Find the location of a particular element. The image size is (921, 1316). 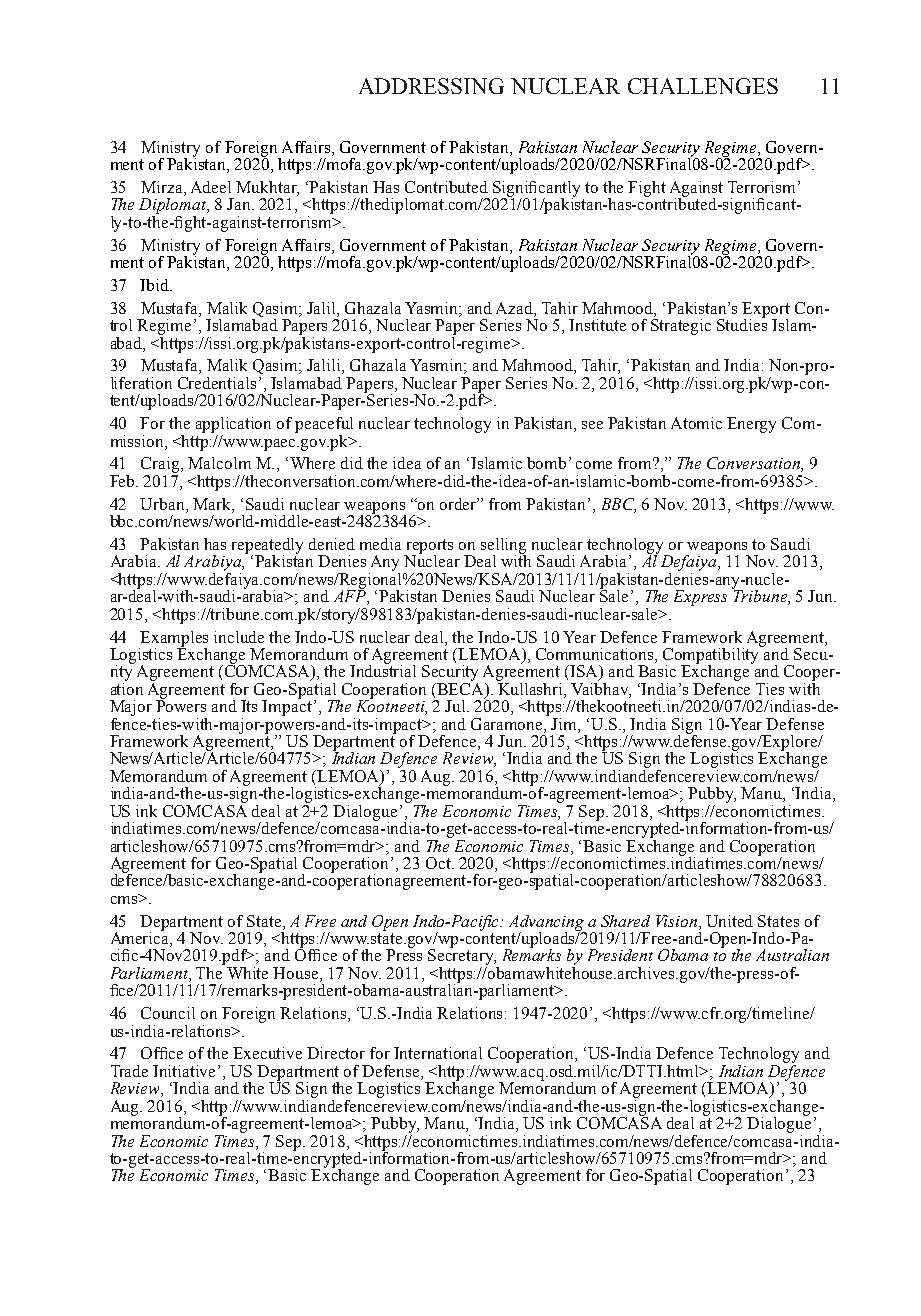

Adeel is located at coordinates (211, 187).
